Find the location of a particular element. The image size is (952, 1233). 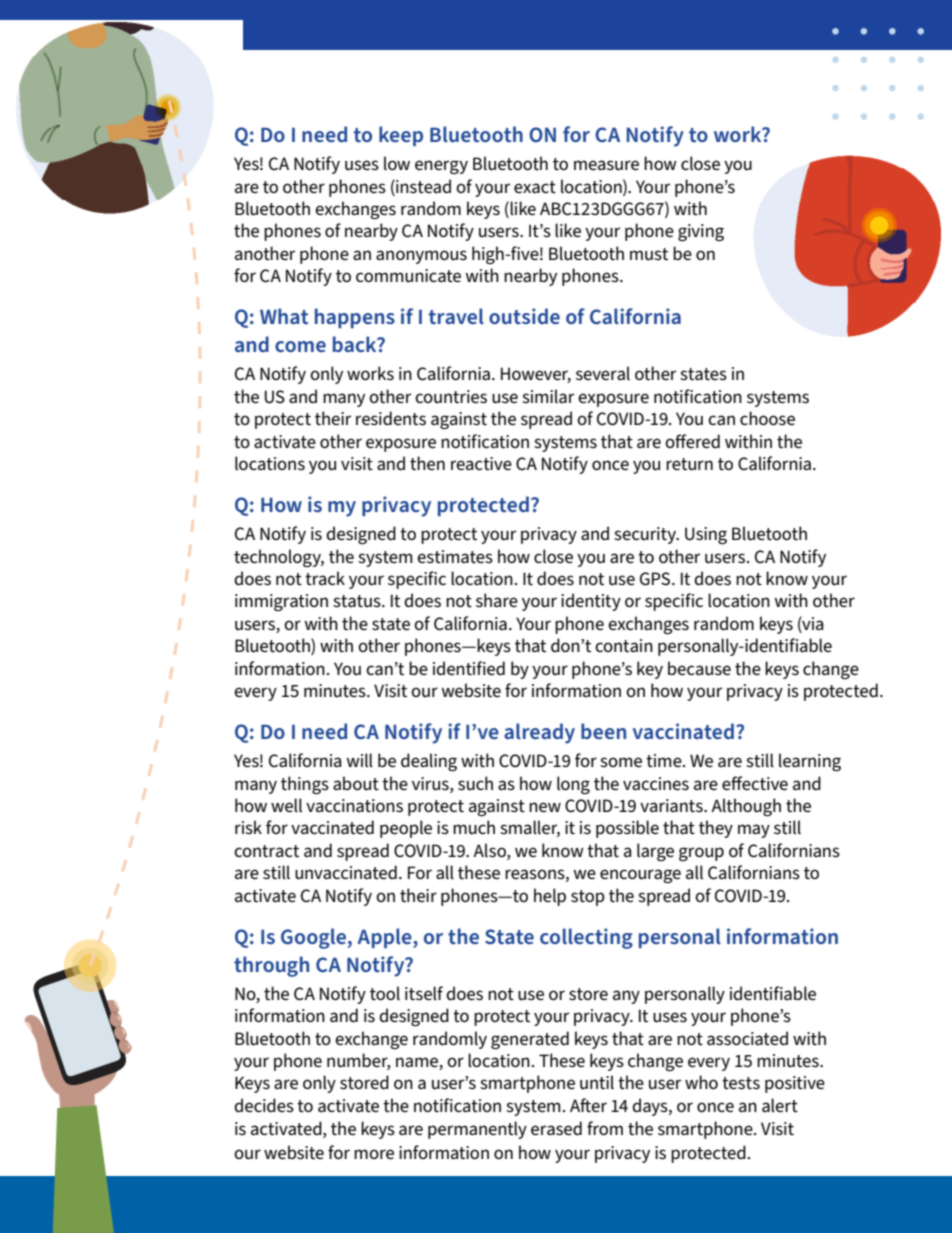

contract is located at coordinates (266, 851).
